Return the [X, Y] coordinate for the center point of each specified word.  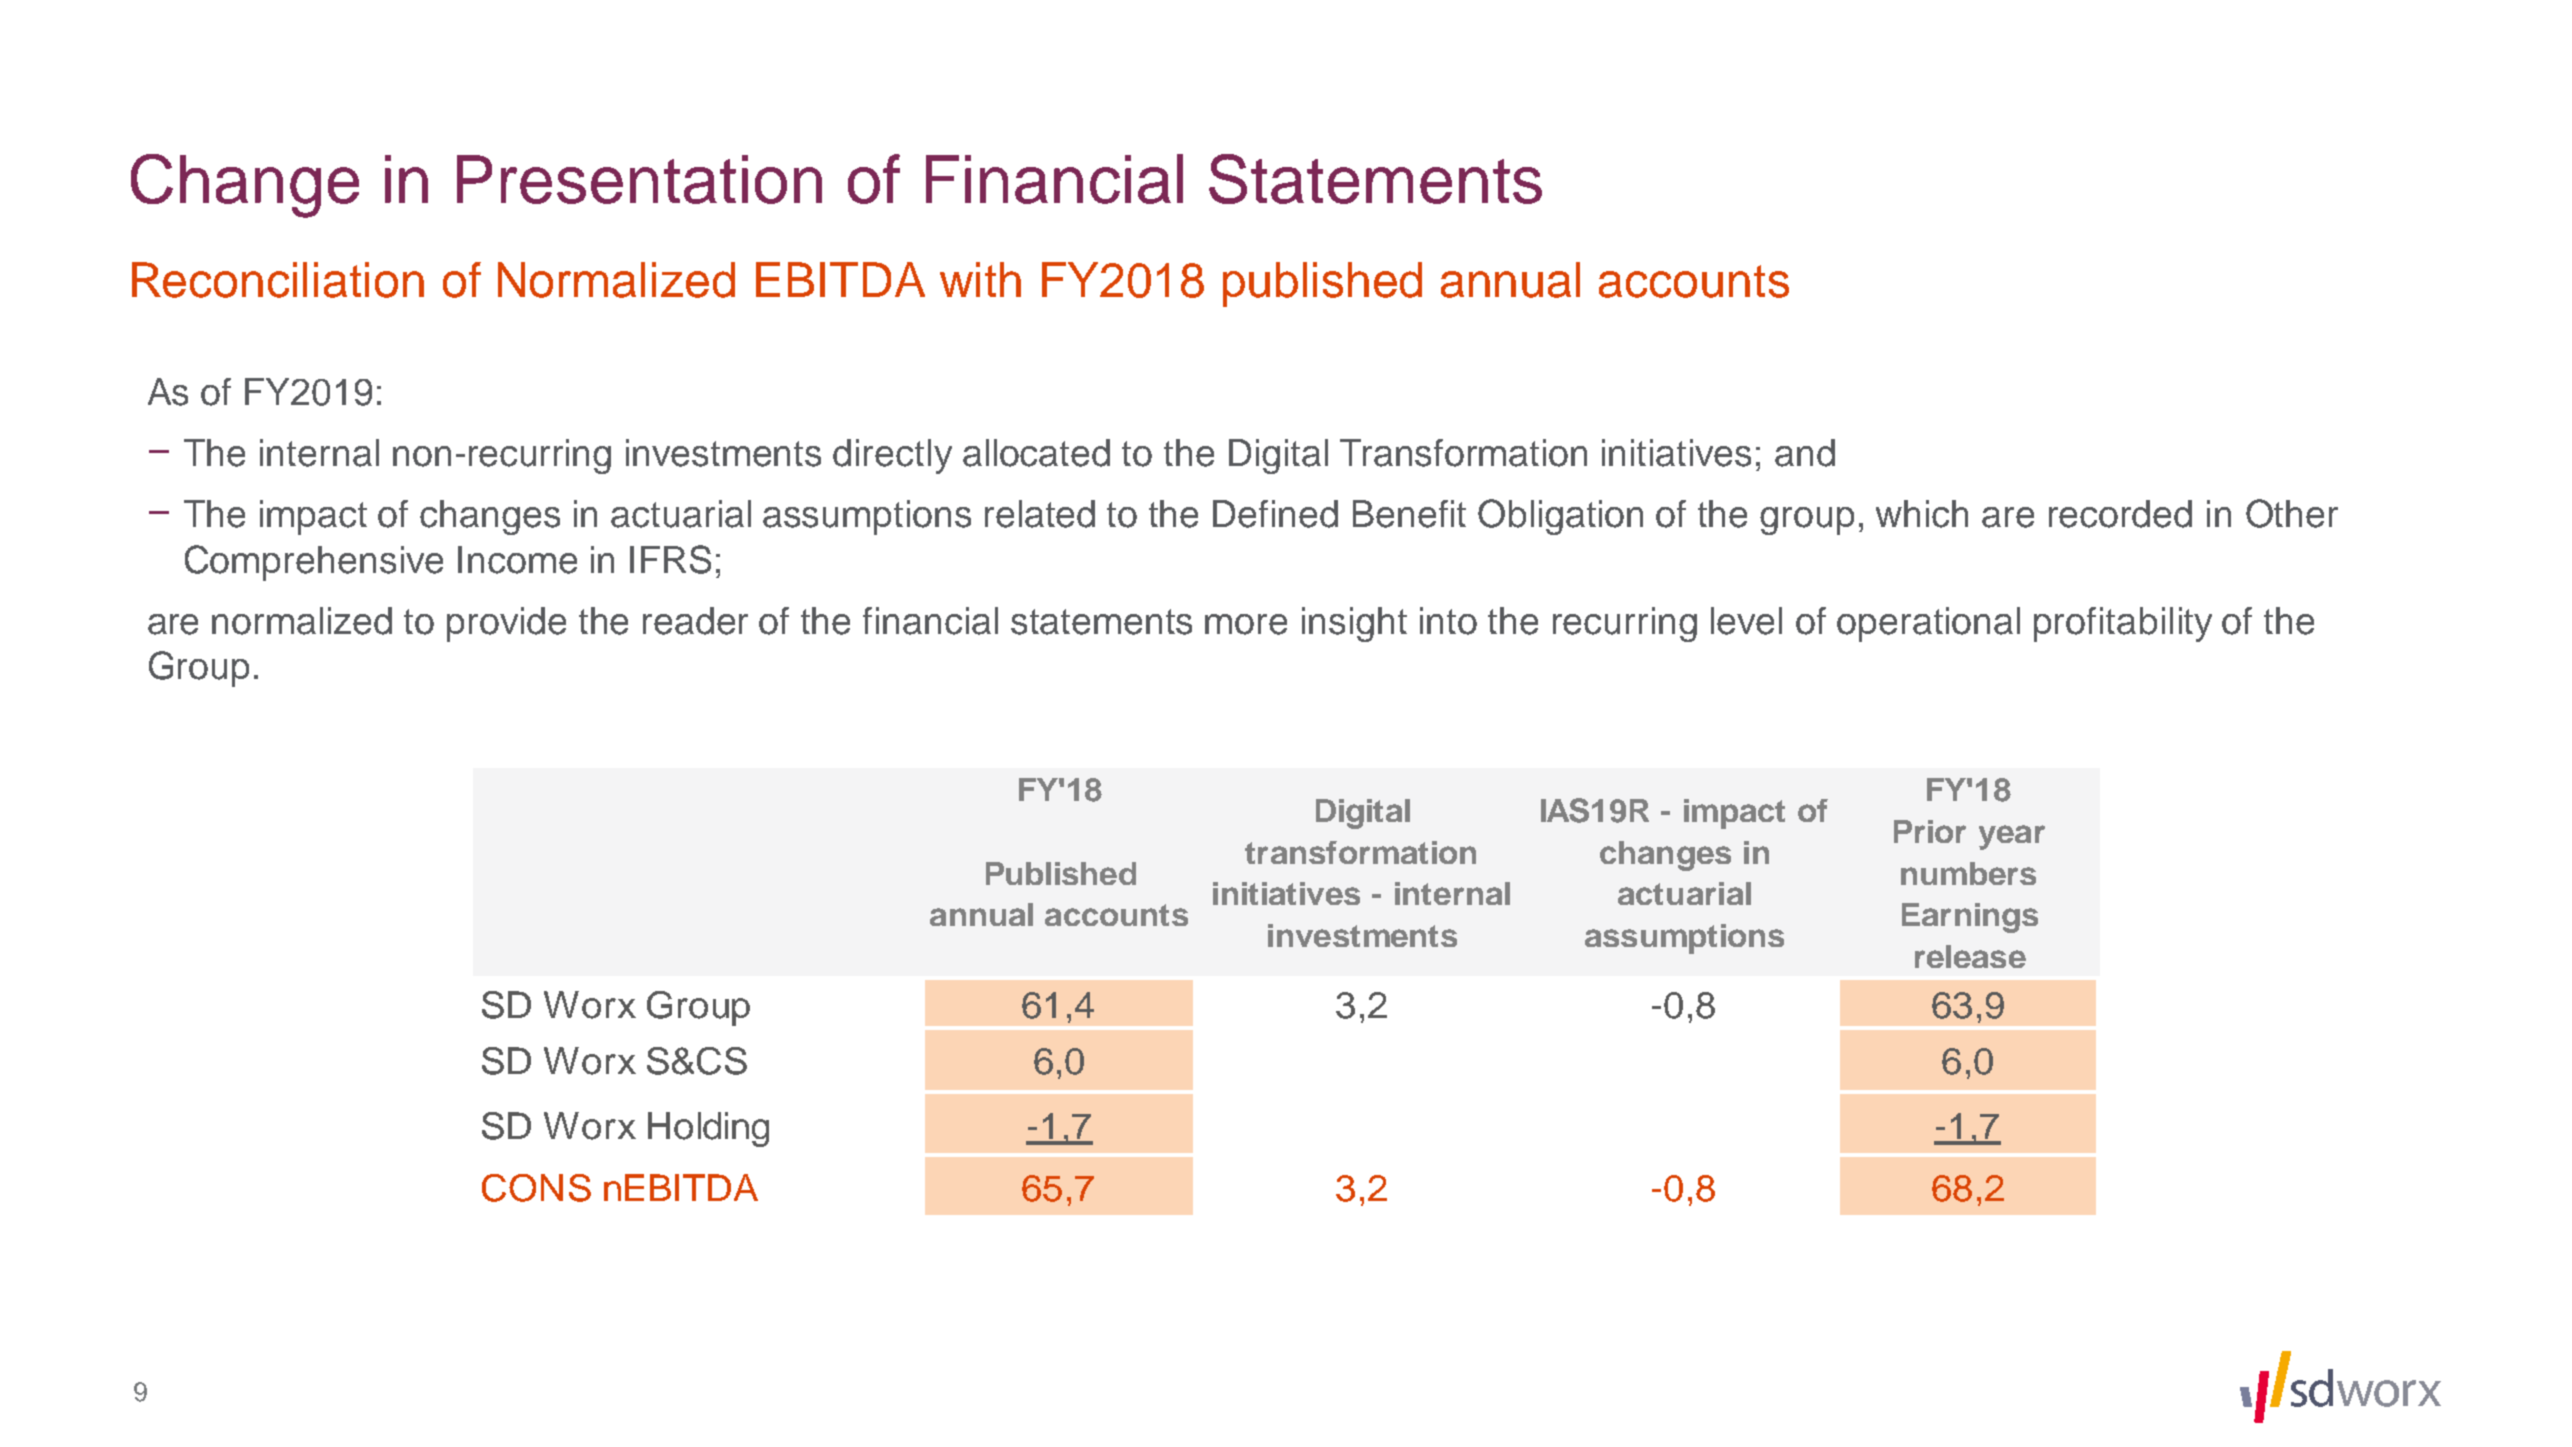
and [1805, 453]
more [1246, 624]
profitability [2123, 624]
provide [506, 624]
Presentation [639, 179]
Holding [708, 1129]
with [980, 279]
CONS [536, 1188]
